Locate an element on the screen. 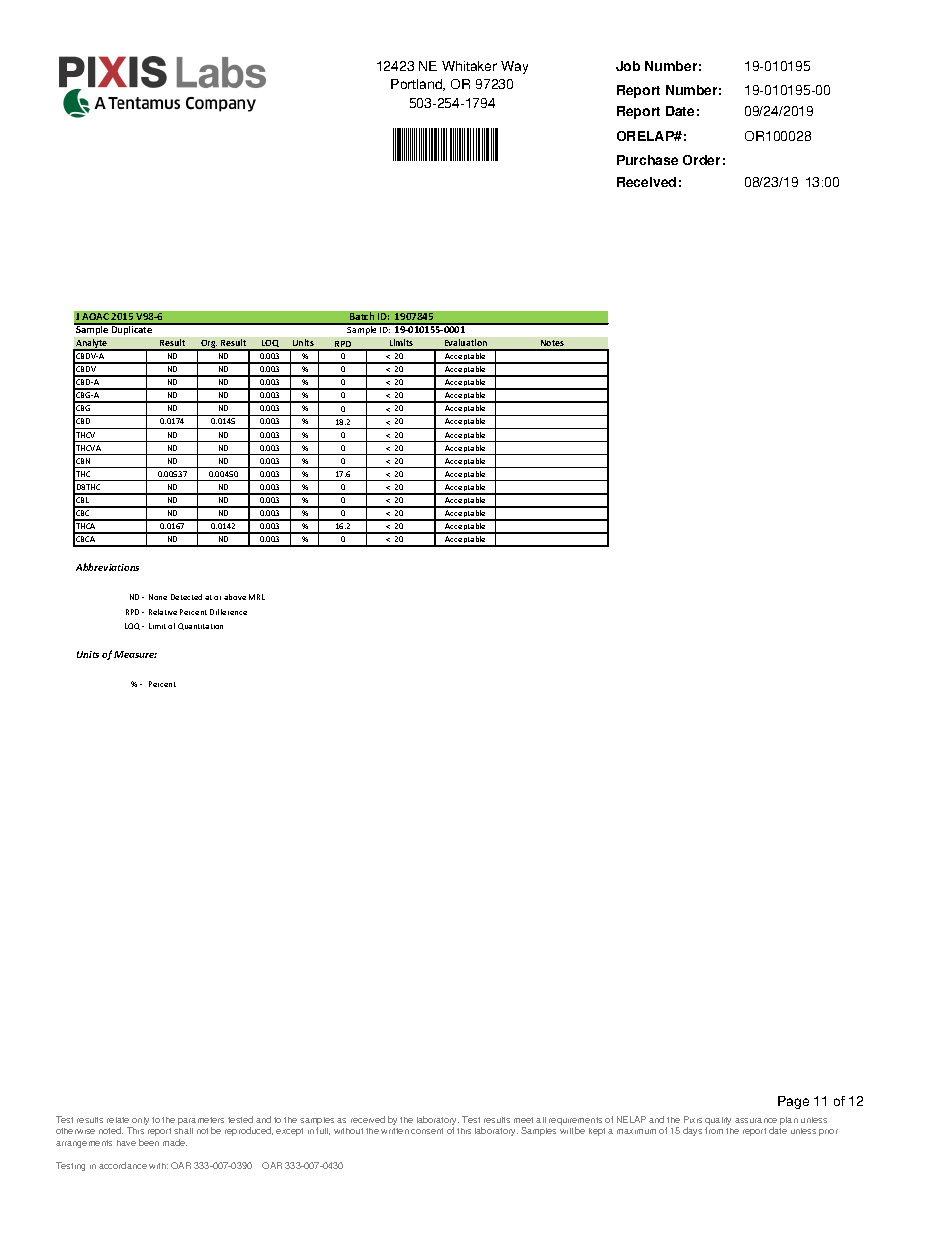  Whitaker is located at coordinates (469, 66).
